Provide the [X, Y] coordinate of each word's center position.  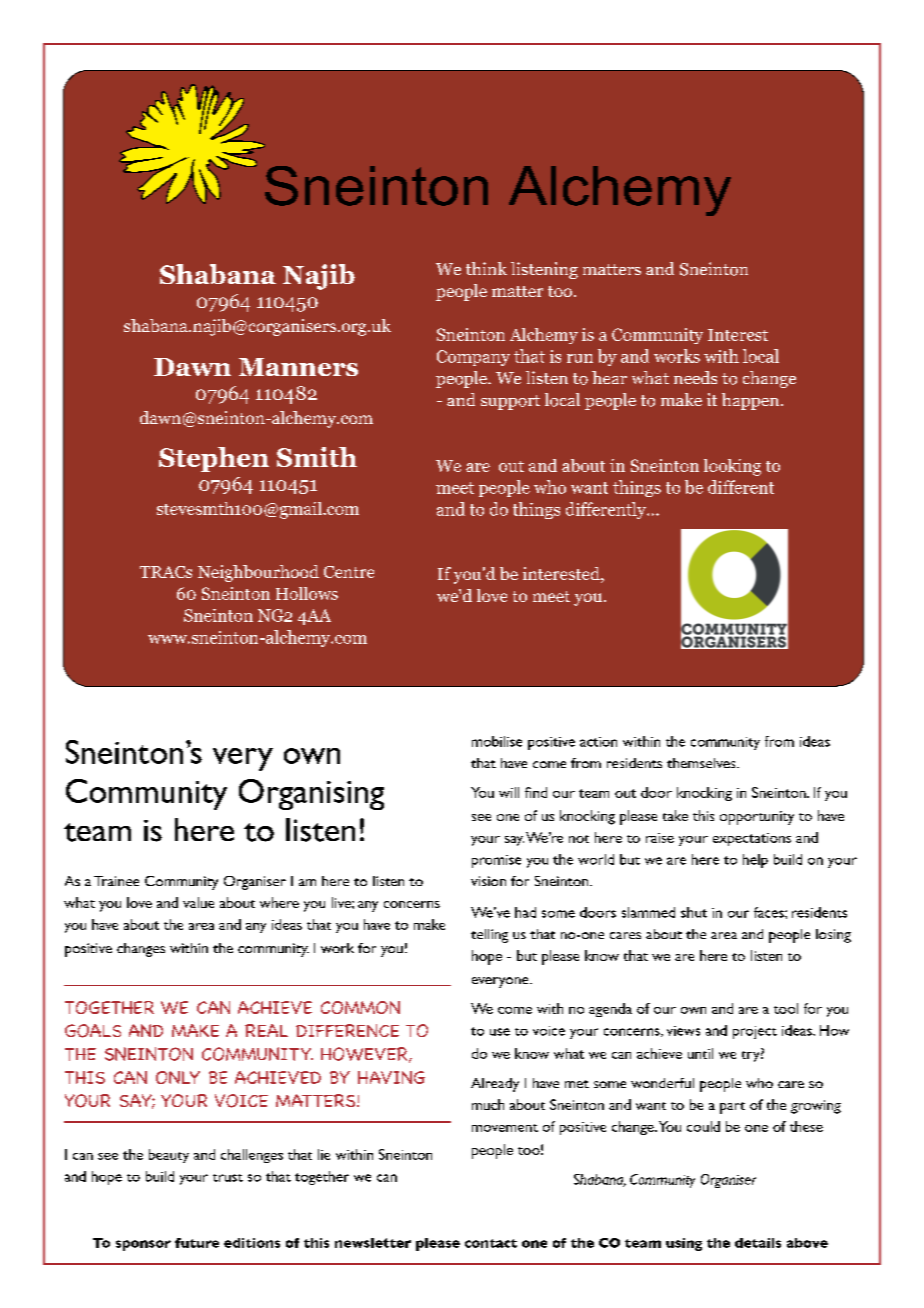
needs [695, 377]
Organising [311, 794]
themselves [702, 763]
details [758, 1243]
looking [732, 467]
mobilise [497, 741]
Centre [349, 572]
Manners [298, 367]
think [486, 268]
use [500, 1032]
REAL [266, 1030]
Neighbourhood [258, 573]
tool [786, 1008]
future [197, 1243]
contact [491, 1243]
